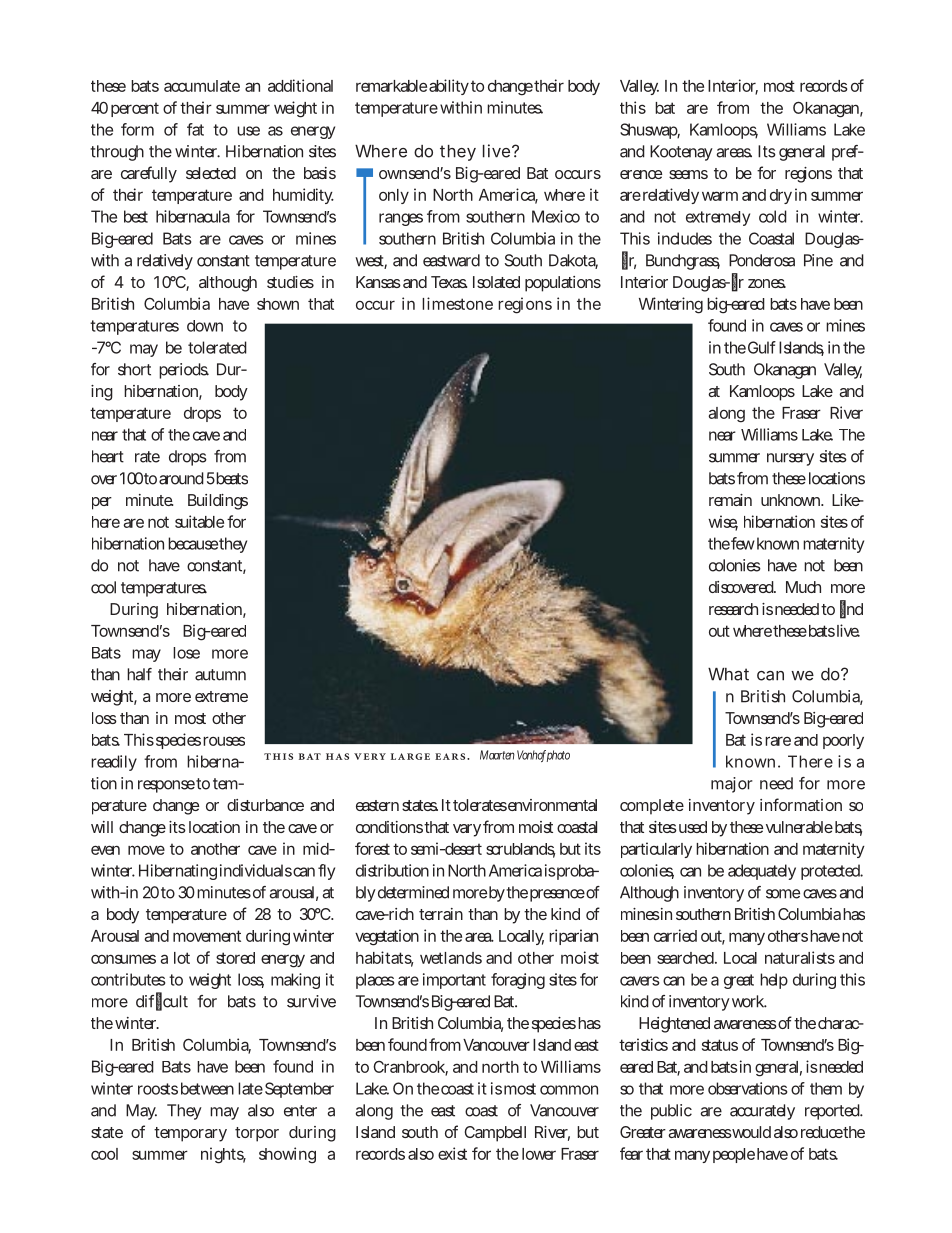 The width and height of the screenshot is (952, 1233). What do you see at coordinates (781, 196) in the screenshot?
I see `dry` at bounding box center [781, 196].
